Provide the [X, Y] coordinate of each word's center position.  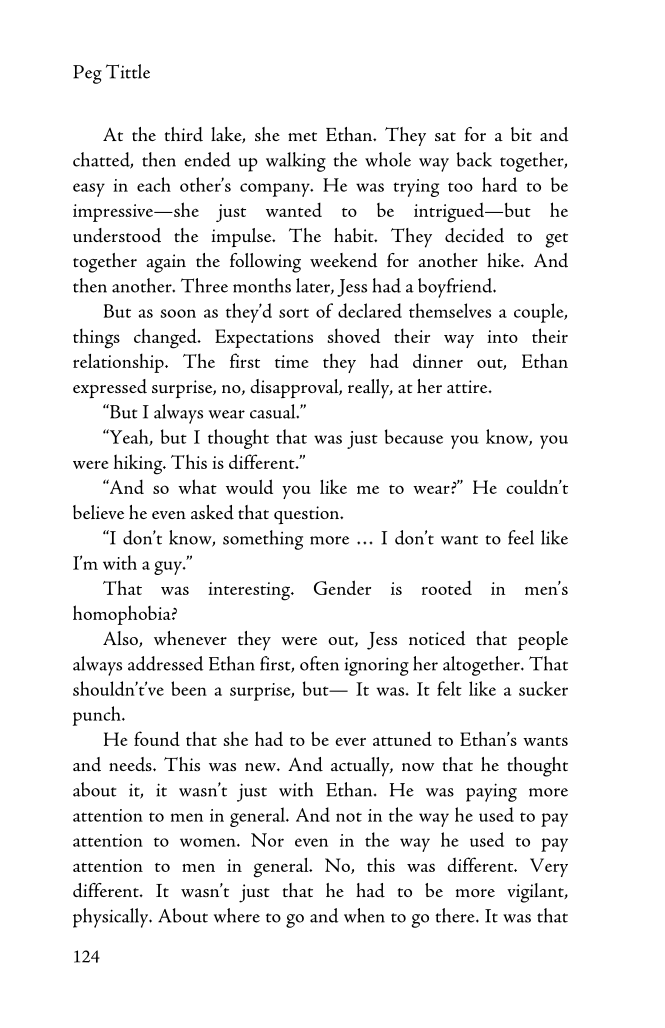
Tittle [128, 71]
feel [521, 537]
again [166, 263]
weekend [343, 260]
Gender [342, 587]
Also [121, 639]
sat [445, 137]
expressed [110, 388]
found [157, 738]
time [291, 361]
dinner [438, 360]
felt [449, 688]
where [237, 915]
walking [296, 162]
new [261, 767]
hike [504, 260]
